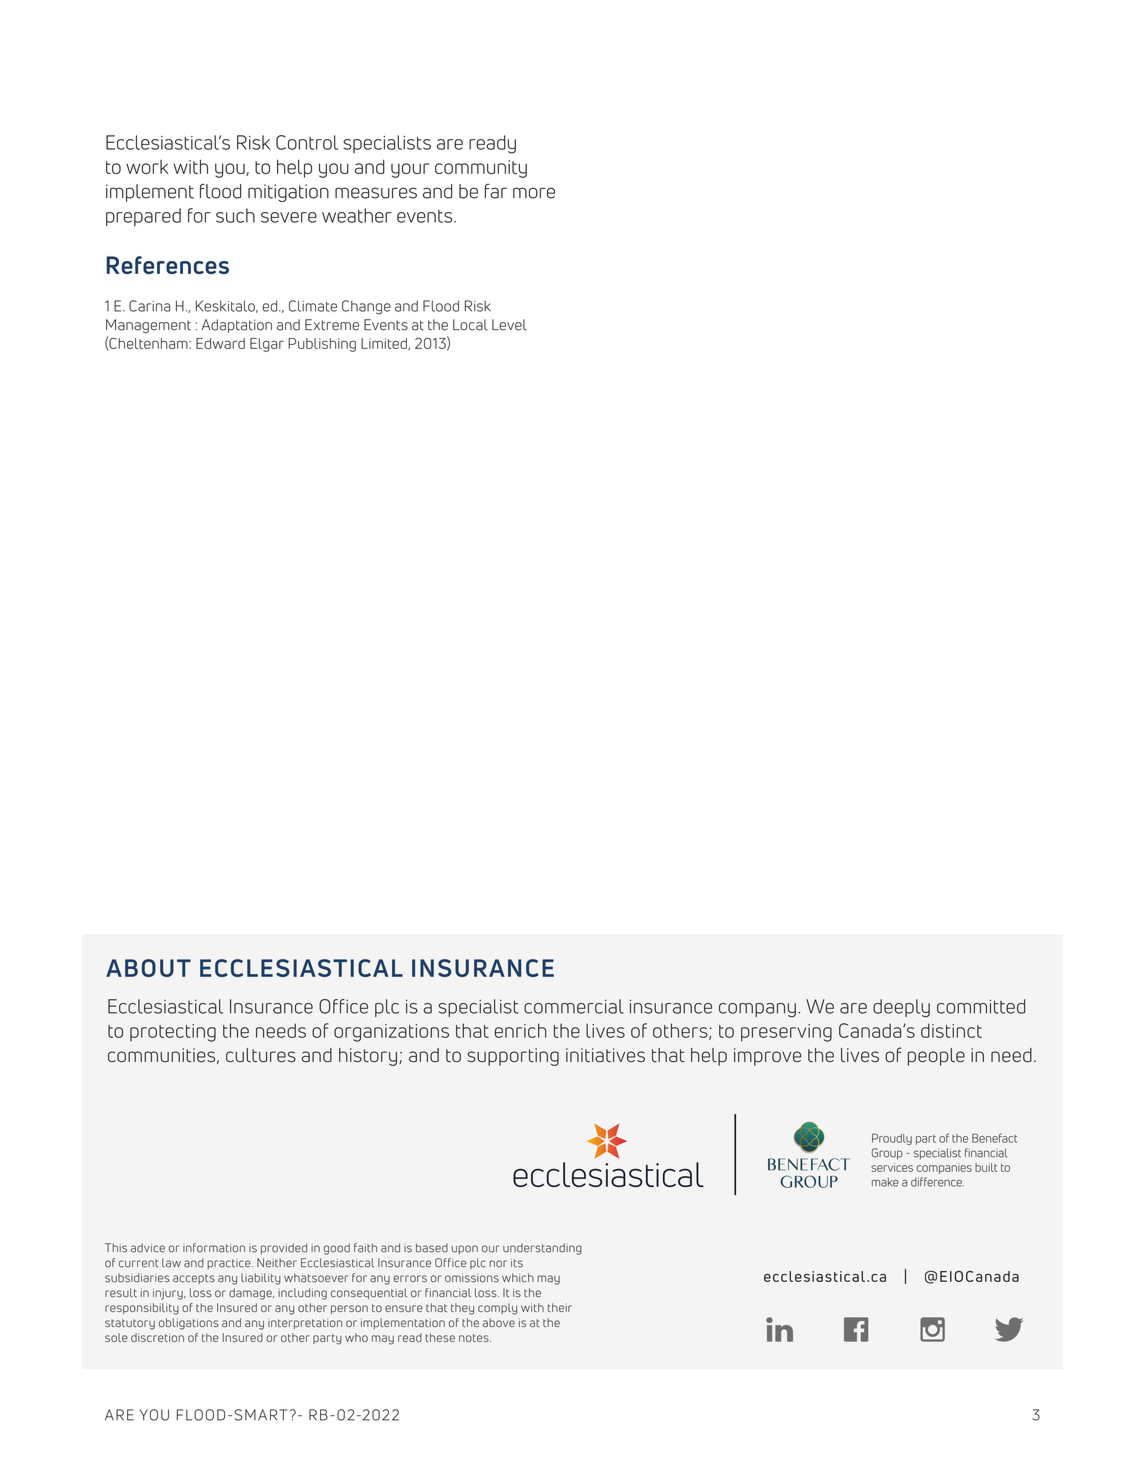  I want to click on their, so click(560, 1307).
